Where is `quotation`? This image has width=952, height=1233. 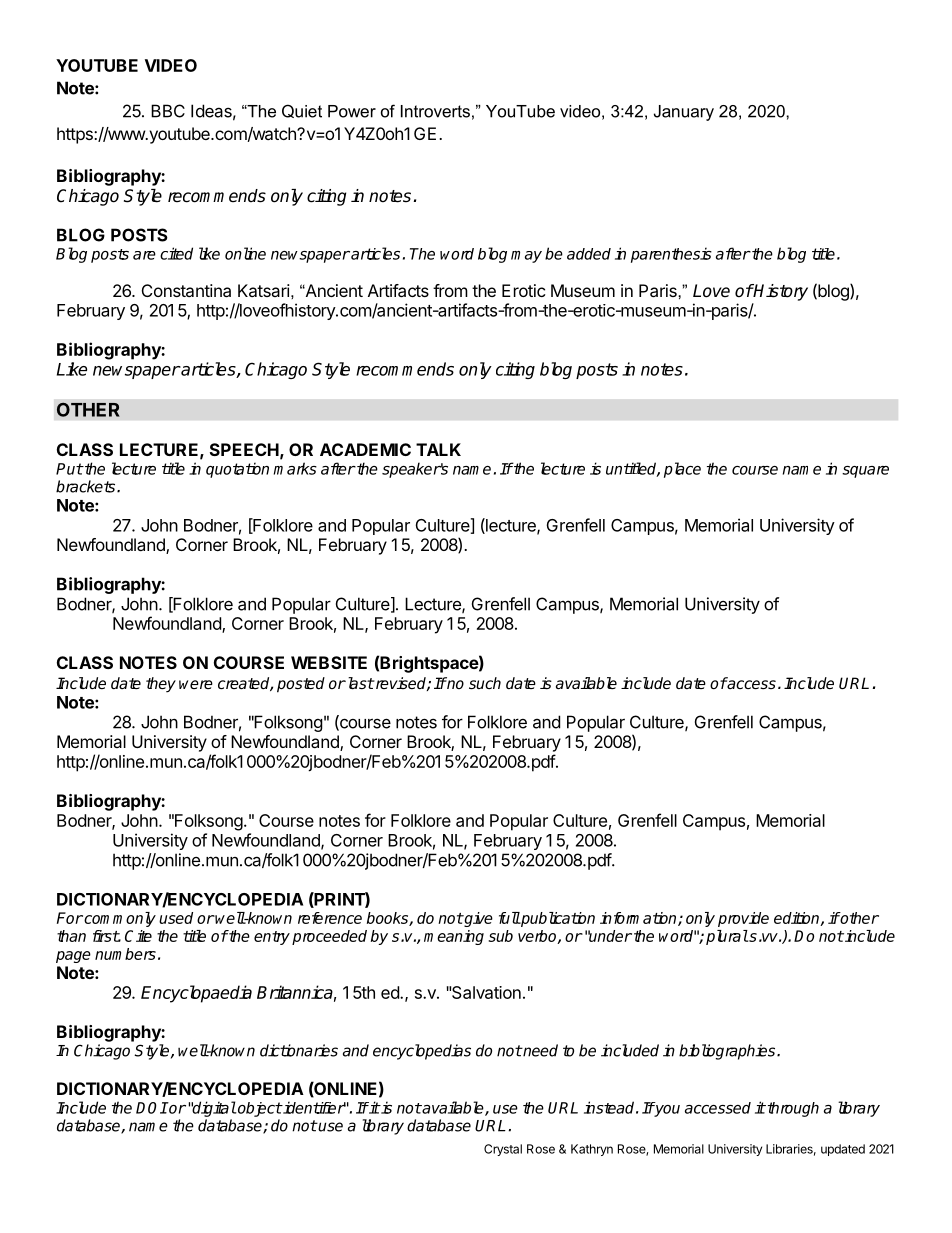
quotation is located at coordinates (237, 470).
